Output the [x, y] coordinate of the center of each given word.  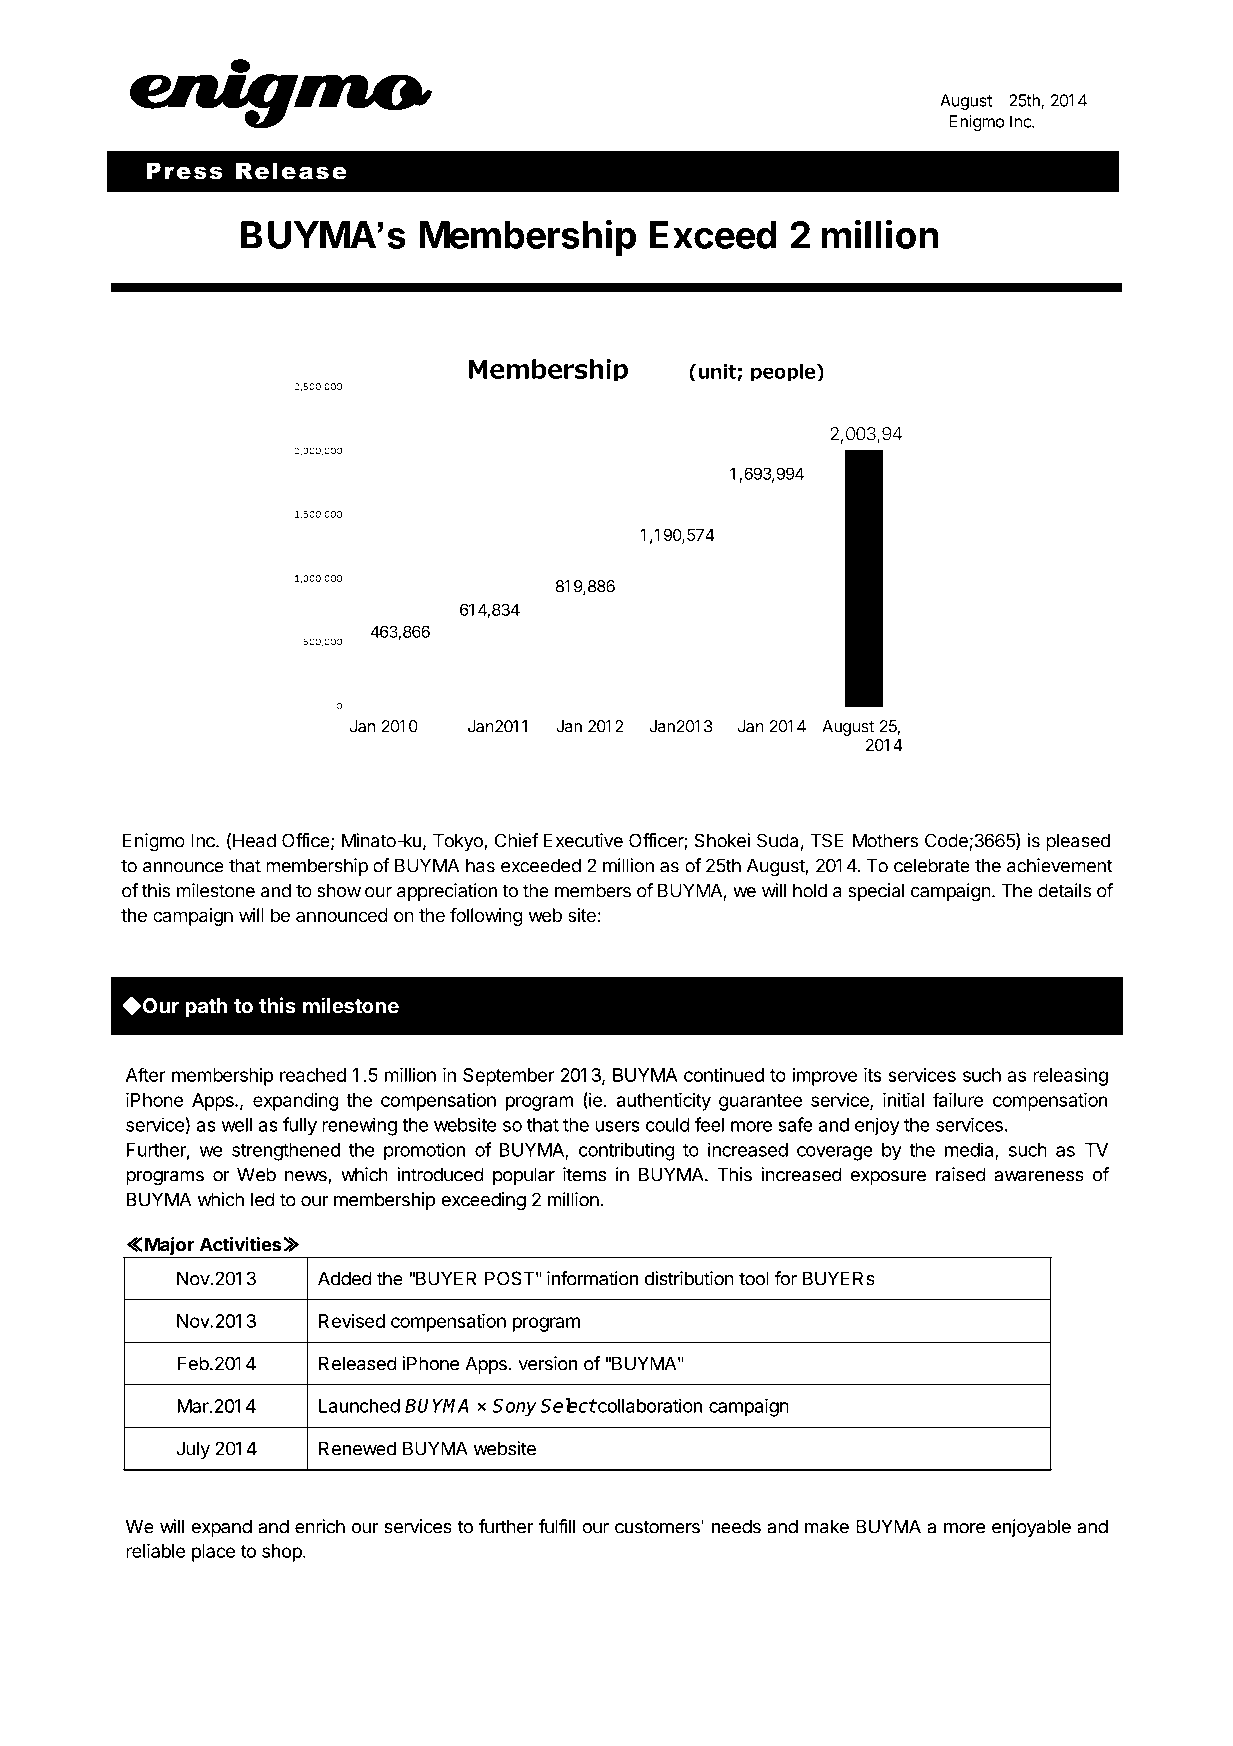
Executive [583, 840]
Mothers [885, 840]
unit [718, 372]
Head [254, 840]
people [784, 372]
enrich [320, 1526]
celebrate [931, 865]
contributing [627, 1151]
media [970, 1150]
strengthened [286, 1152]
